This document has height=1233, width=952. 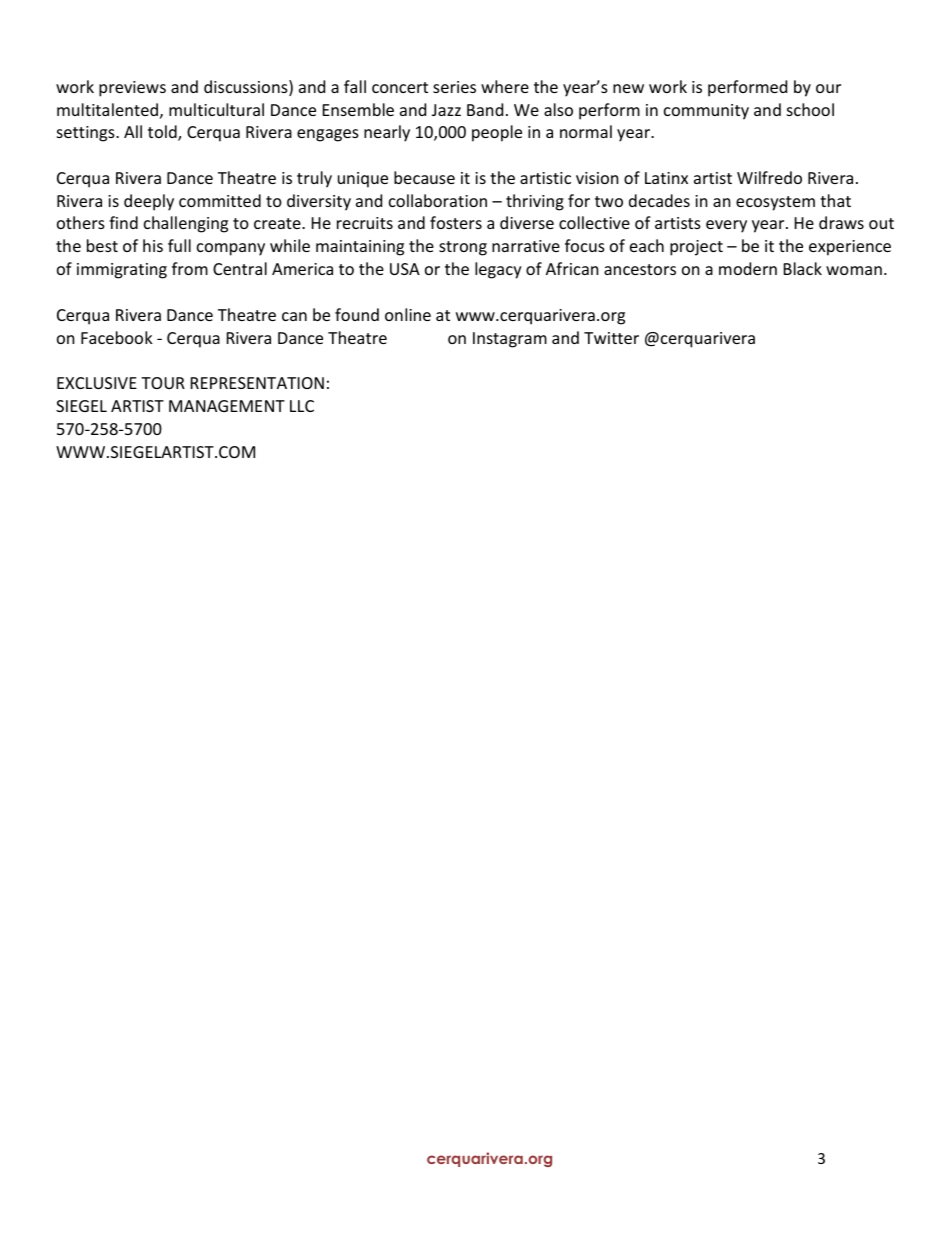 I want to click on online, so click(x=408, y=314).
